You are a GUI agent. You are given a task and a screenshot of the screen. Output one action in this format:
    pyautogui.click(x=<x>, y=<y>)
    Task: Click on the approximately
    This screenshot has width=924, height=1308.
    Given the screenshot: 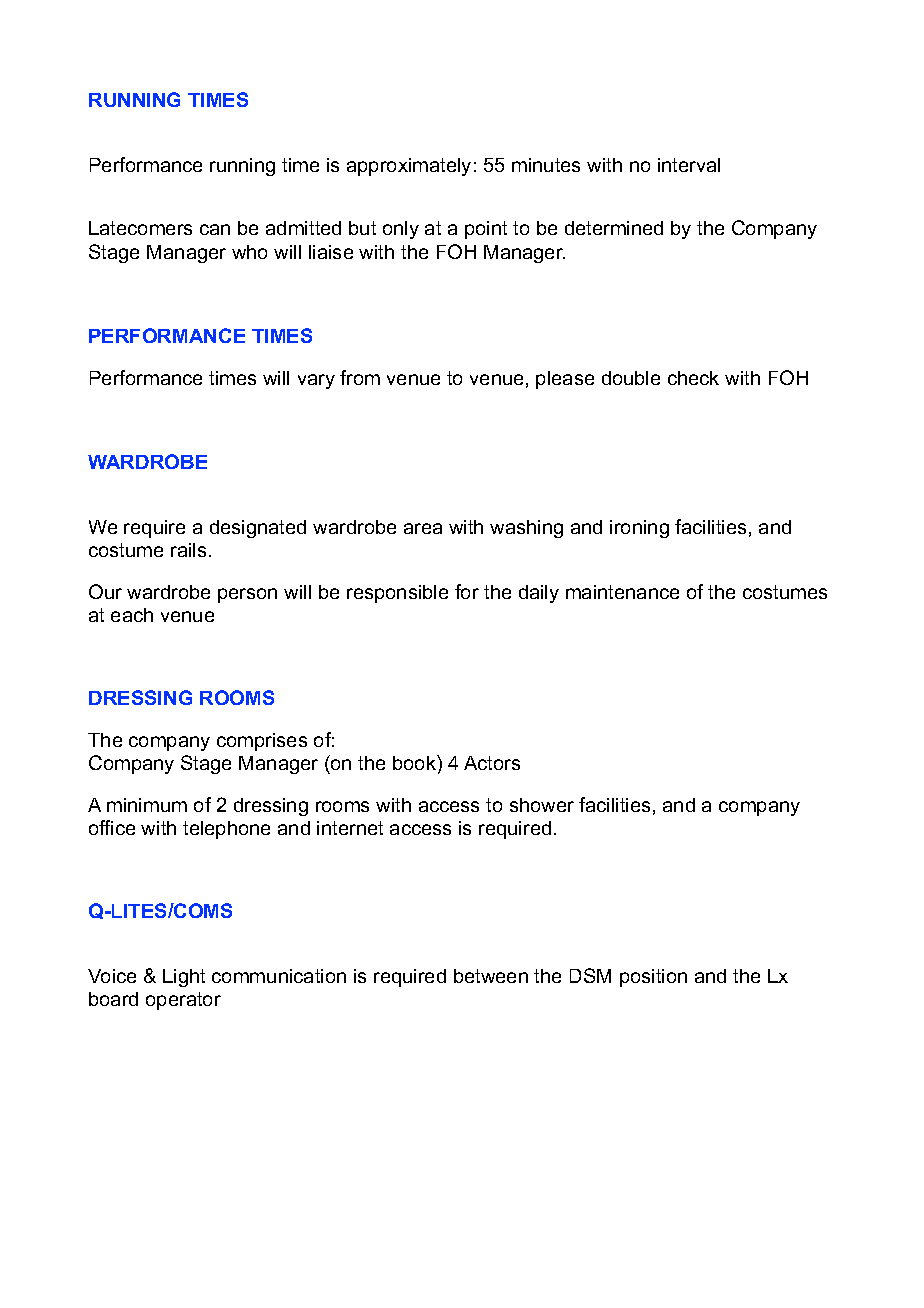 What is the action you would take?
    pyautogui.click(x=409, y=167)
